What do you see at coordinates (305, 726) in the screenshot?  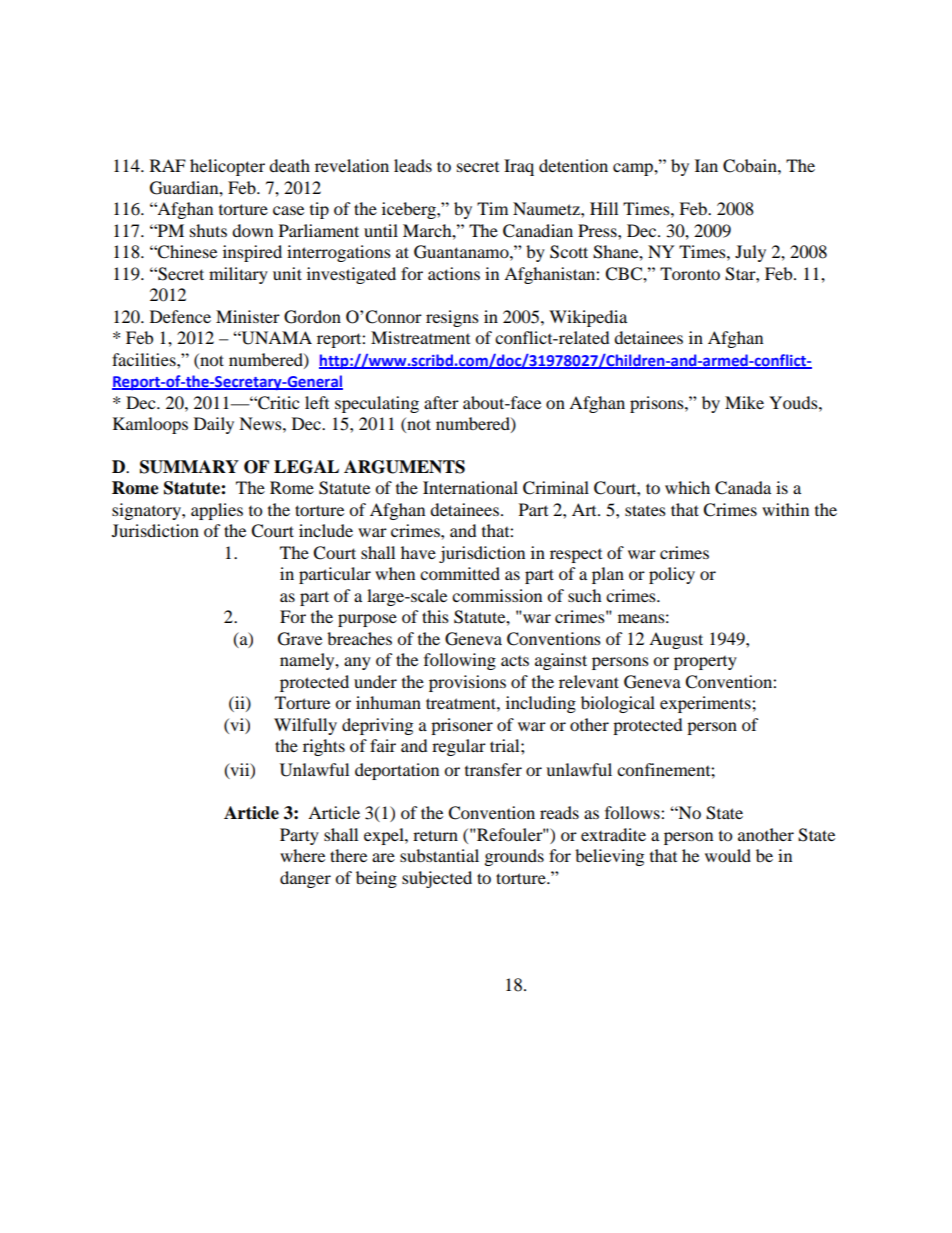 I see `Wilfully` at bounding box center [305, 726].
